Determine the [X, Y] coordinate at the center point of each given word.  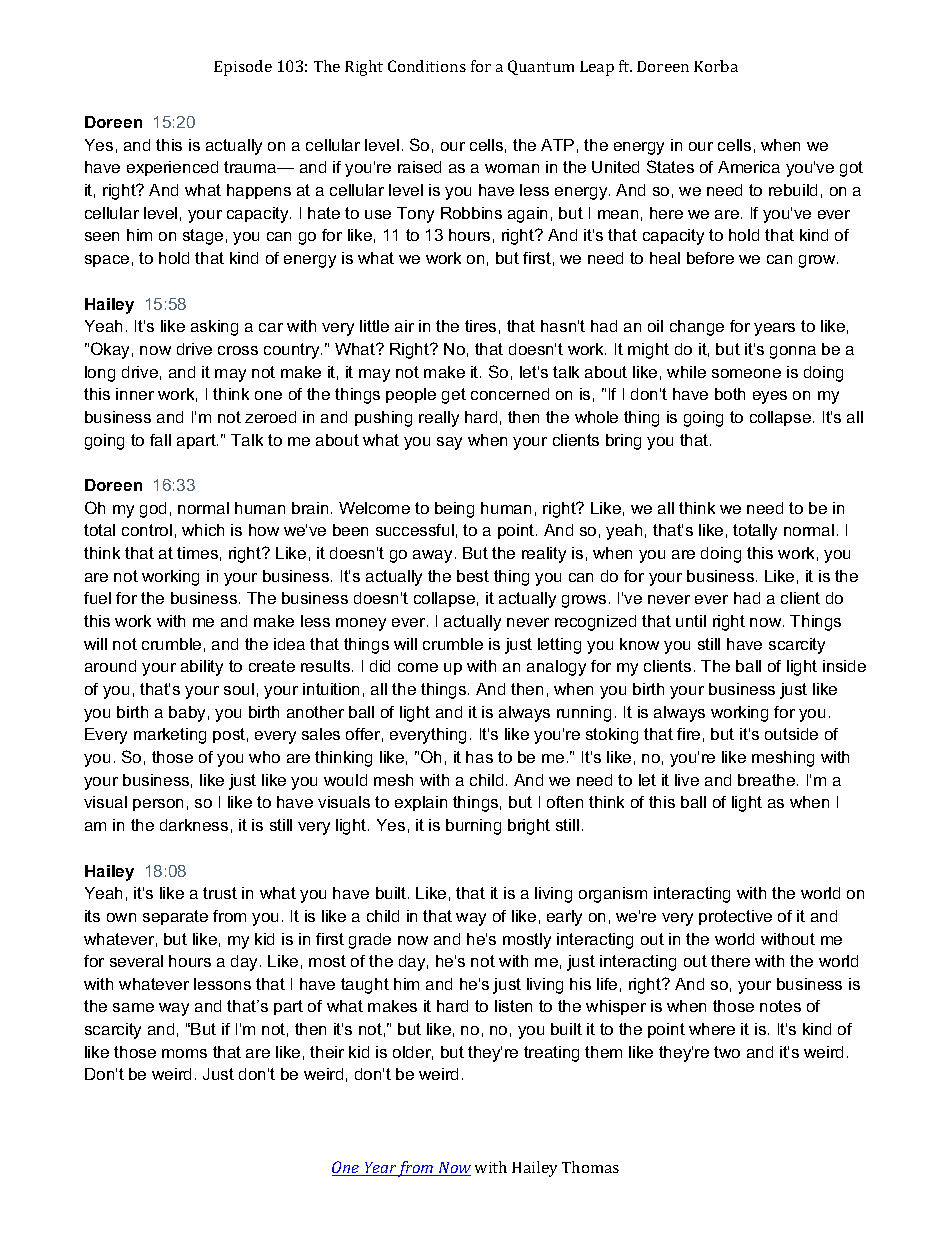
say [449, 443]
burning [473, 827]
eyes [770, 397]
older [413, 1053]
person [158, 805]
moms [184, 1053]
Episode [243, 68]
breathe [768, 780]
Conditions [427, 66]
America [749, 167]
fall [160, 440]
